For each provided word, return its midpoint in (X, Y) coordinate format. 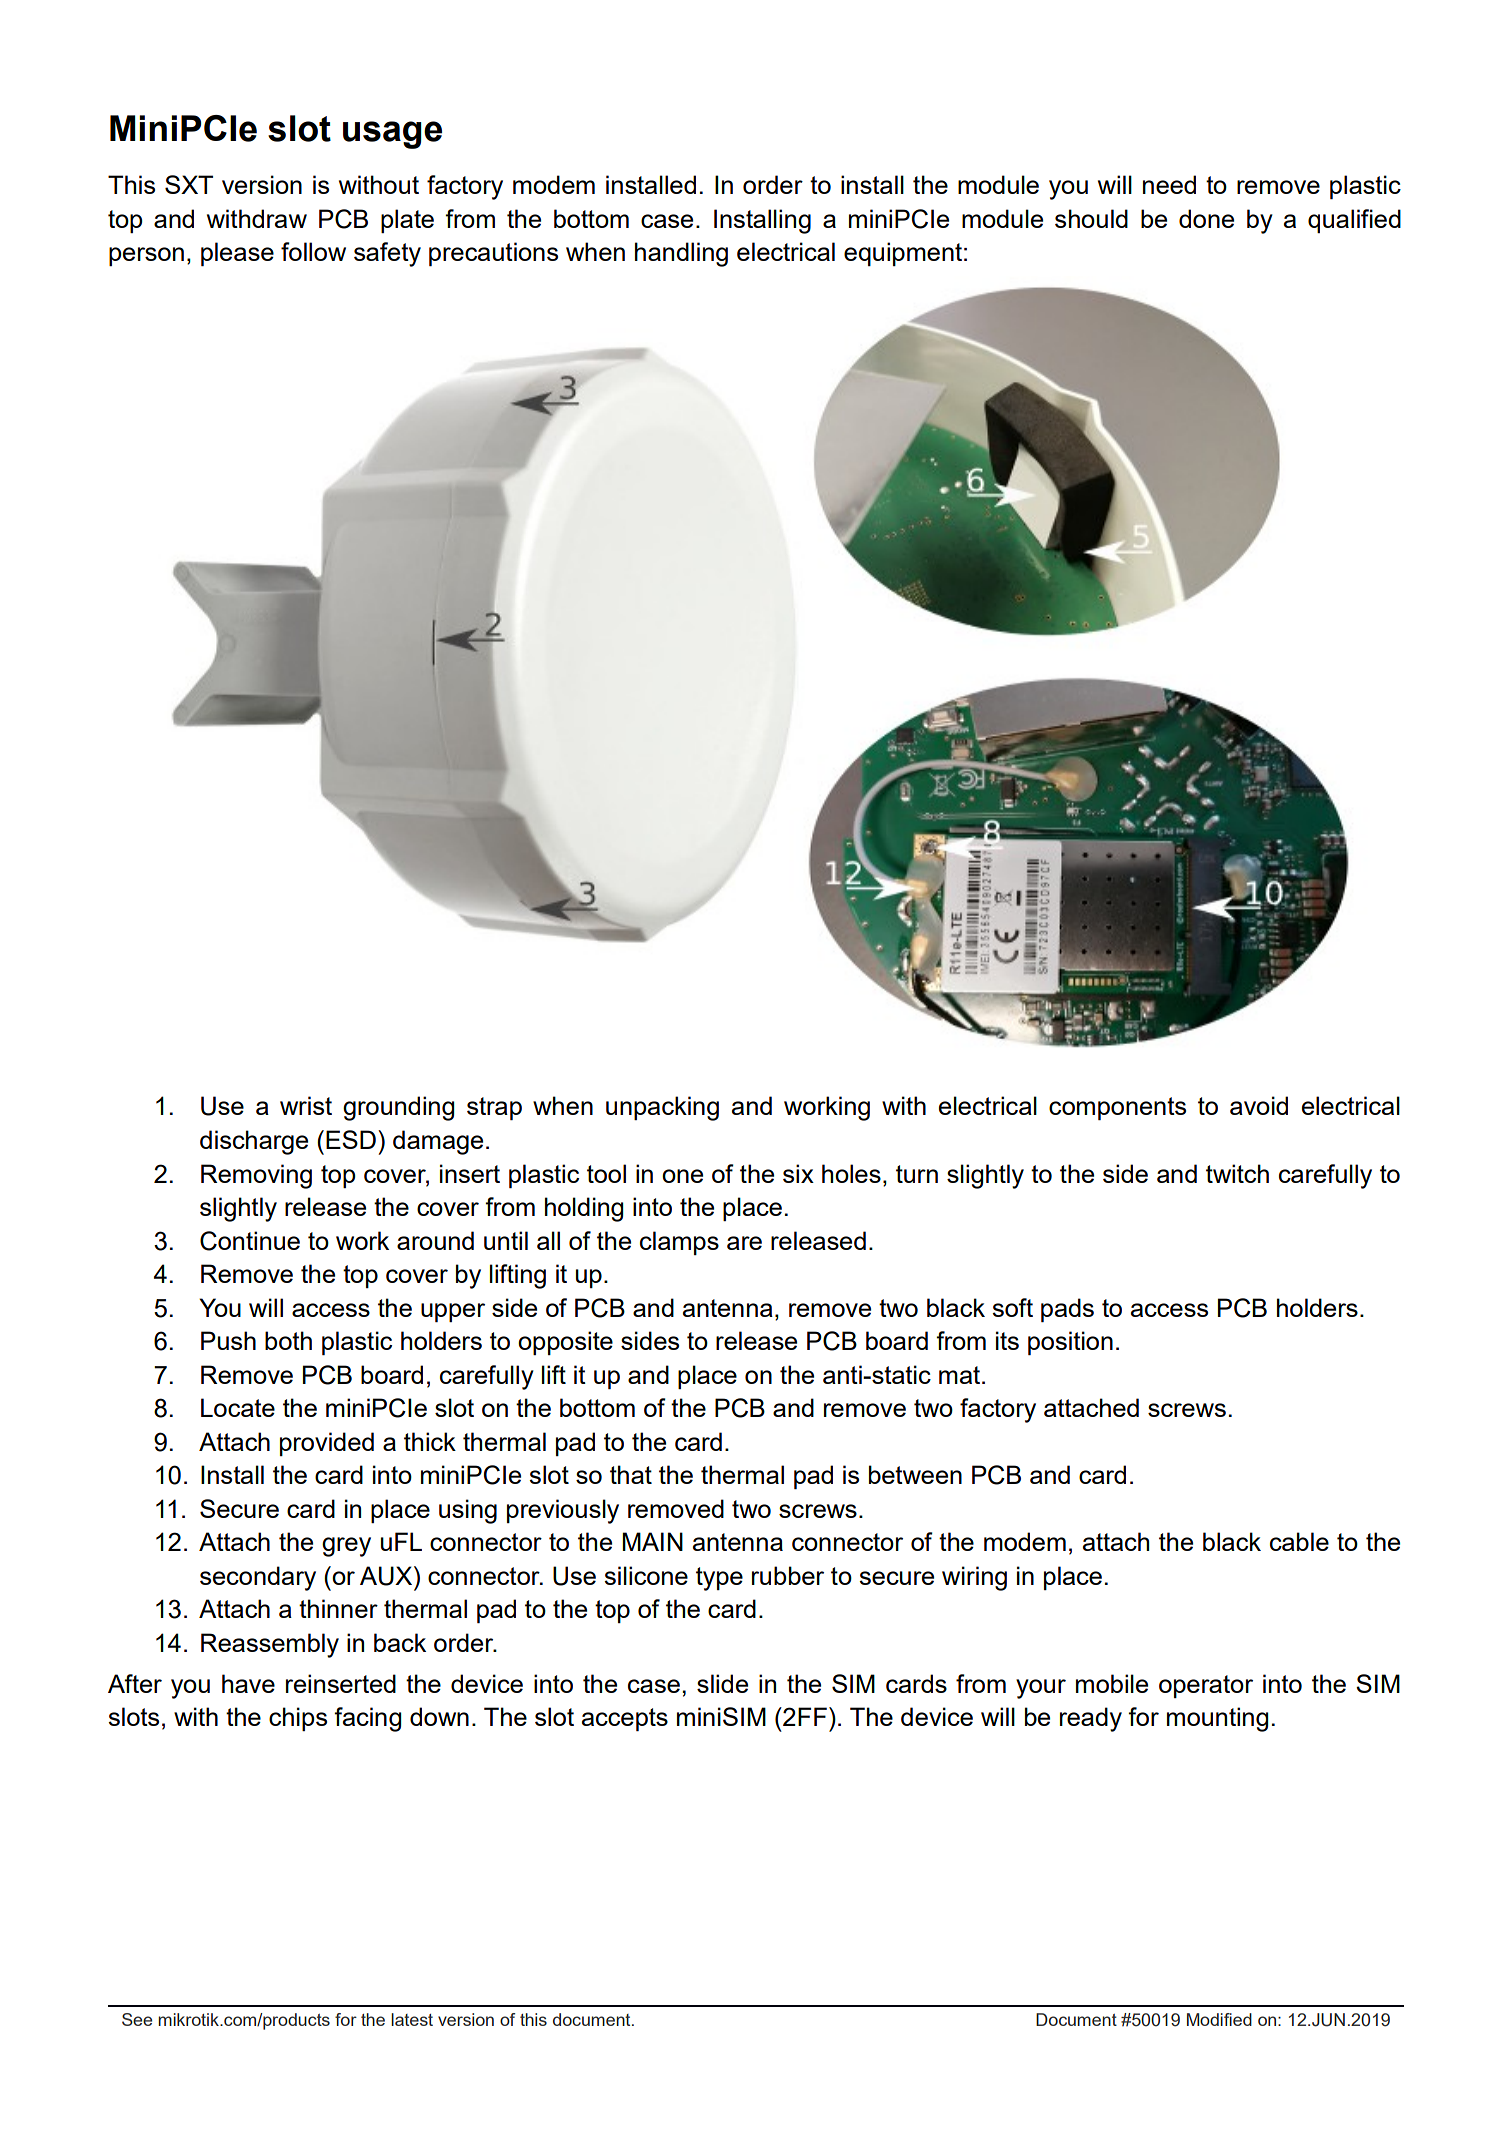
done (1206, 218)
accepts (625, 1719)
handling (681, 254)
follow (313, 251)
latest (412, 2019)
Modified (1219, 2019)
